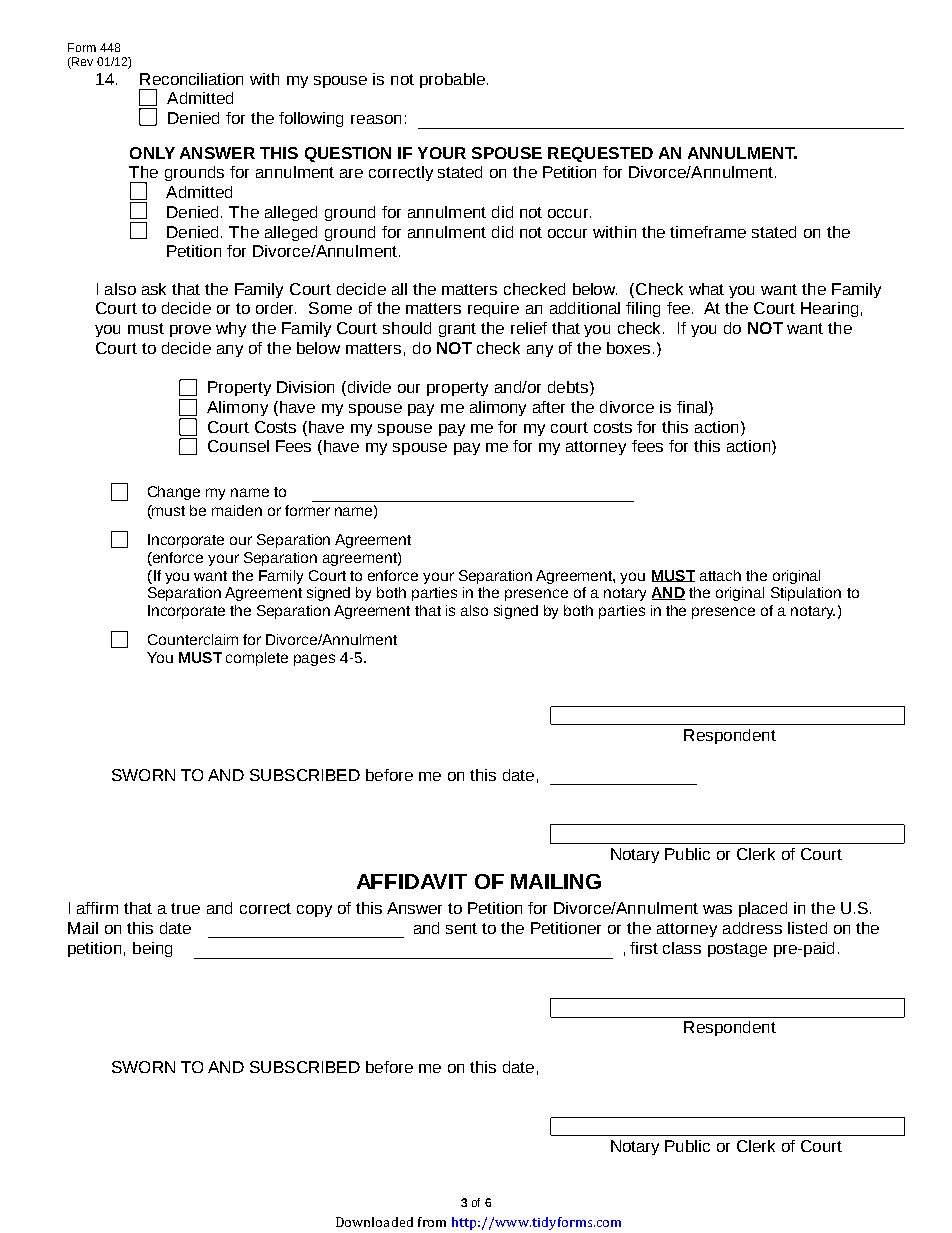 Image resolution: width=952 pixels, height=1233 pixels. I want to click on require, so click(493, 309).
